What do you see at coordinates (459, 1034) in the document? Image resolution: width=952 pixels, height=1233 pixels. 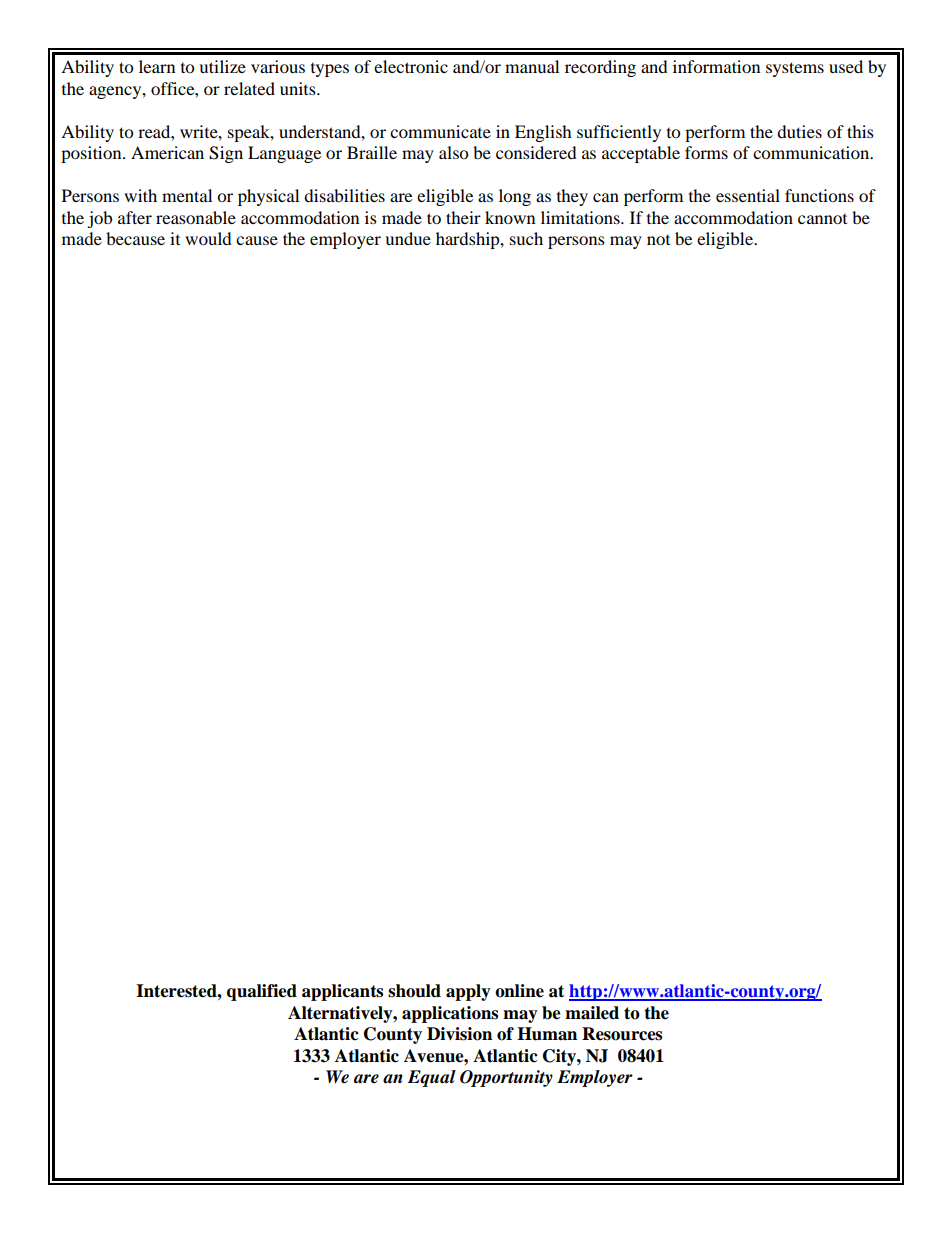 I see `Division` at bounding box center [459, 1034].
